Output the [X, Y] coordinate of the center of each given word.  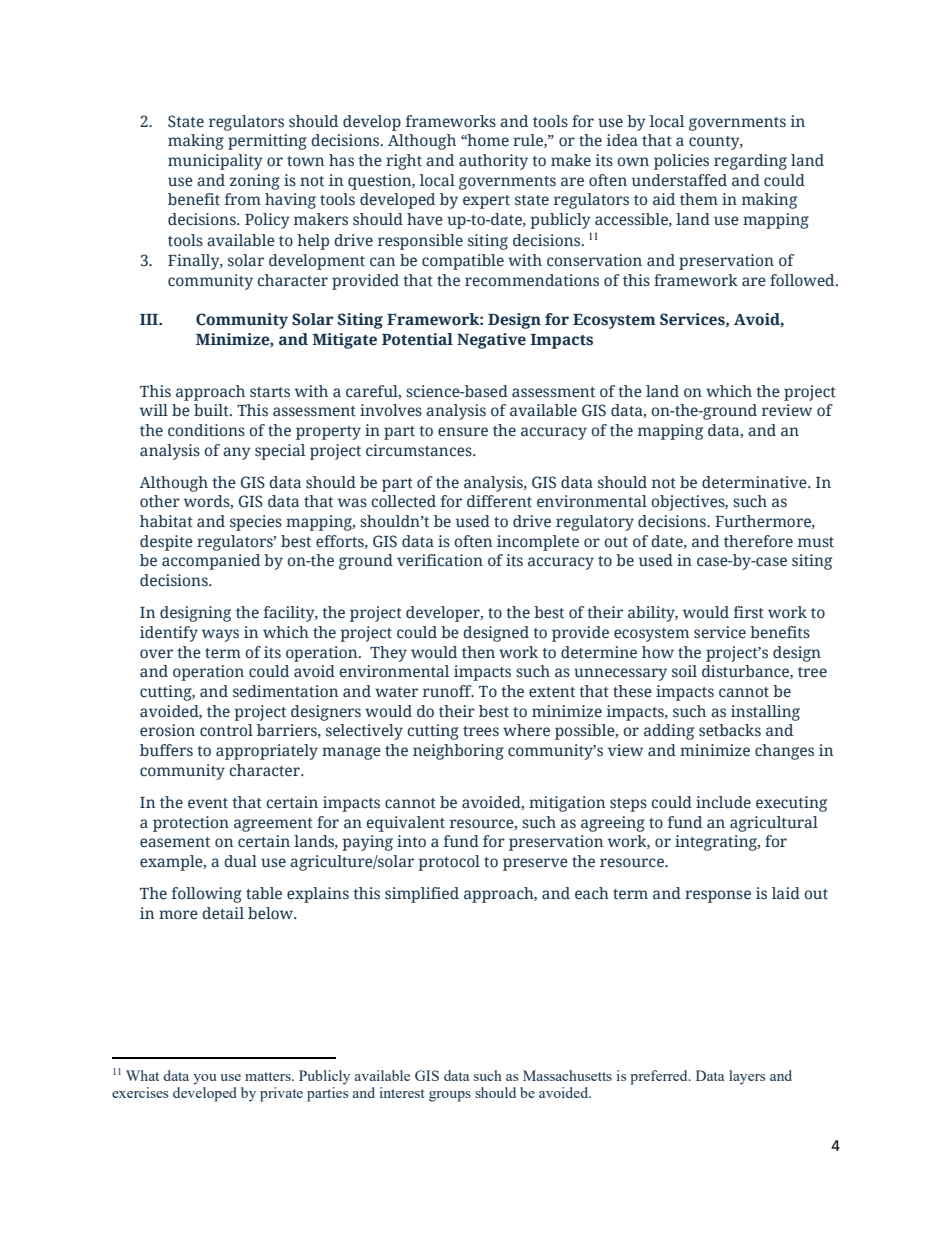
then [478, 652]
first [749, 612]
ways [220, 635]
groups [450, 1096]
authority [493, 162]
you [205, 1079]
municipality [215, 162]
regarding [750, 162]
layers [747, 1077]
